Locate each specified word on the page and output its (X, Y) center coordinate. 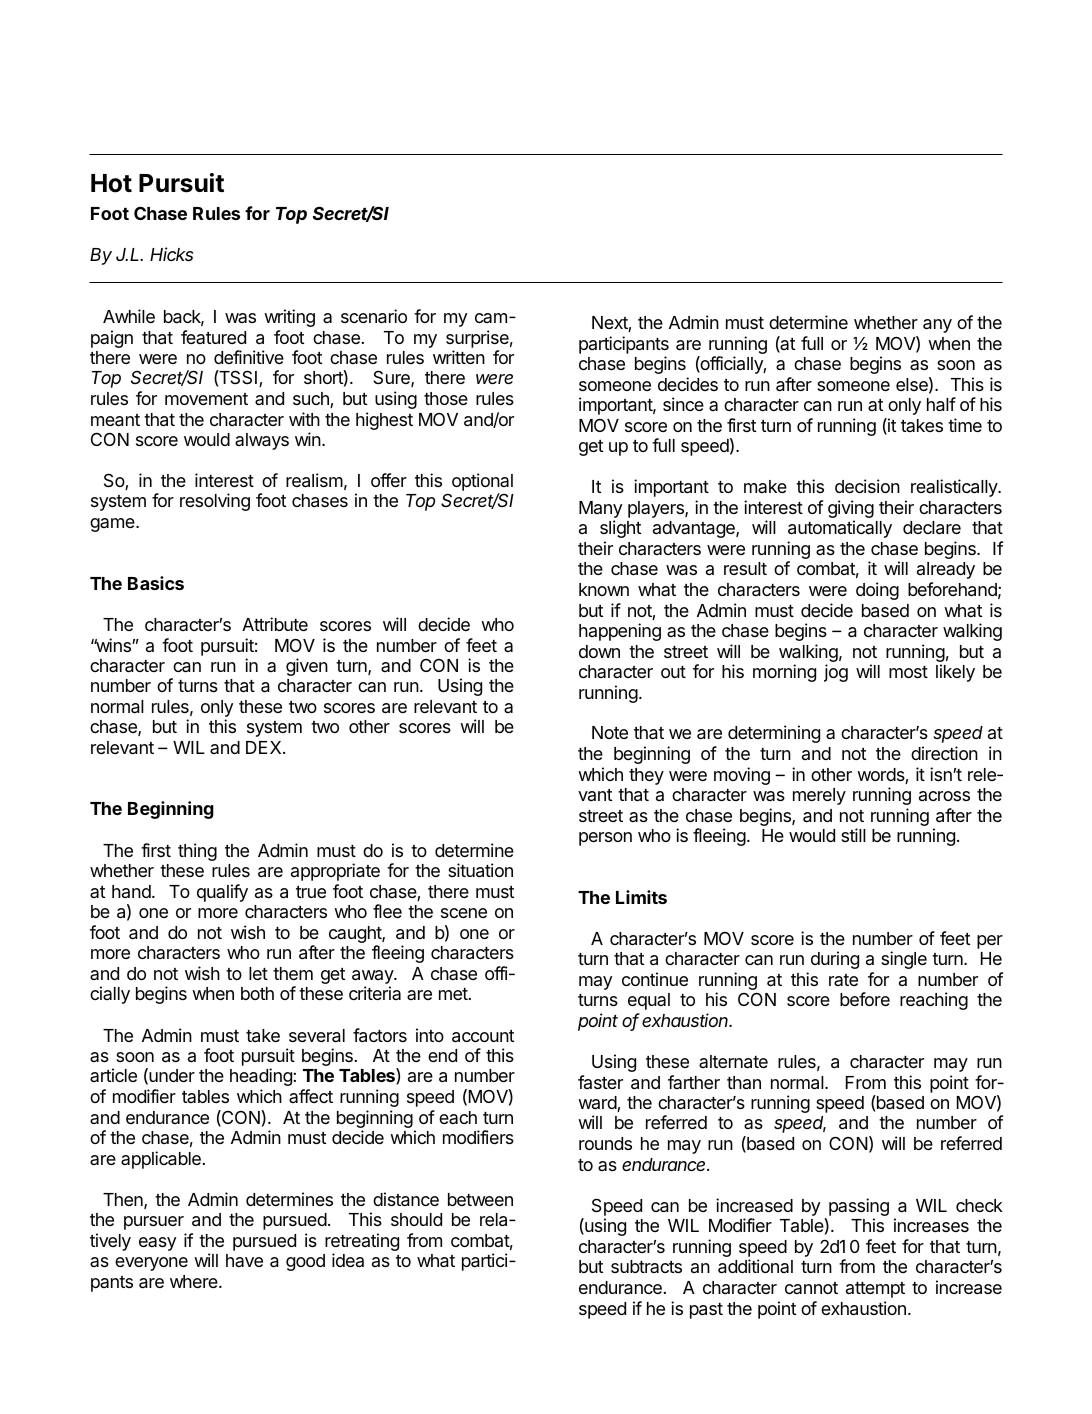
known (604, 589)
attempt (875, 1290)
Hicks (171, 254)
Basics (156, 583)
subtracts (646, 1266)
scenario (374, 316)
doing (877, 591)
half (941, 404)
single (904, 960)
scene (464, 913)
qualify (222, 893)
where (195, 1281)
